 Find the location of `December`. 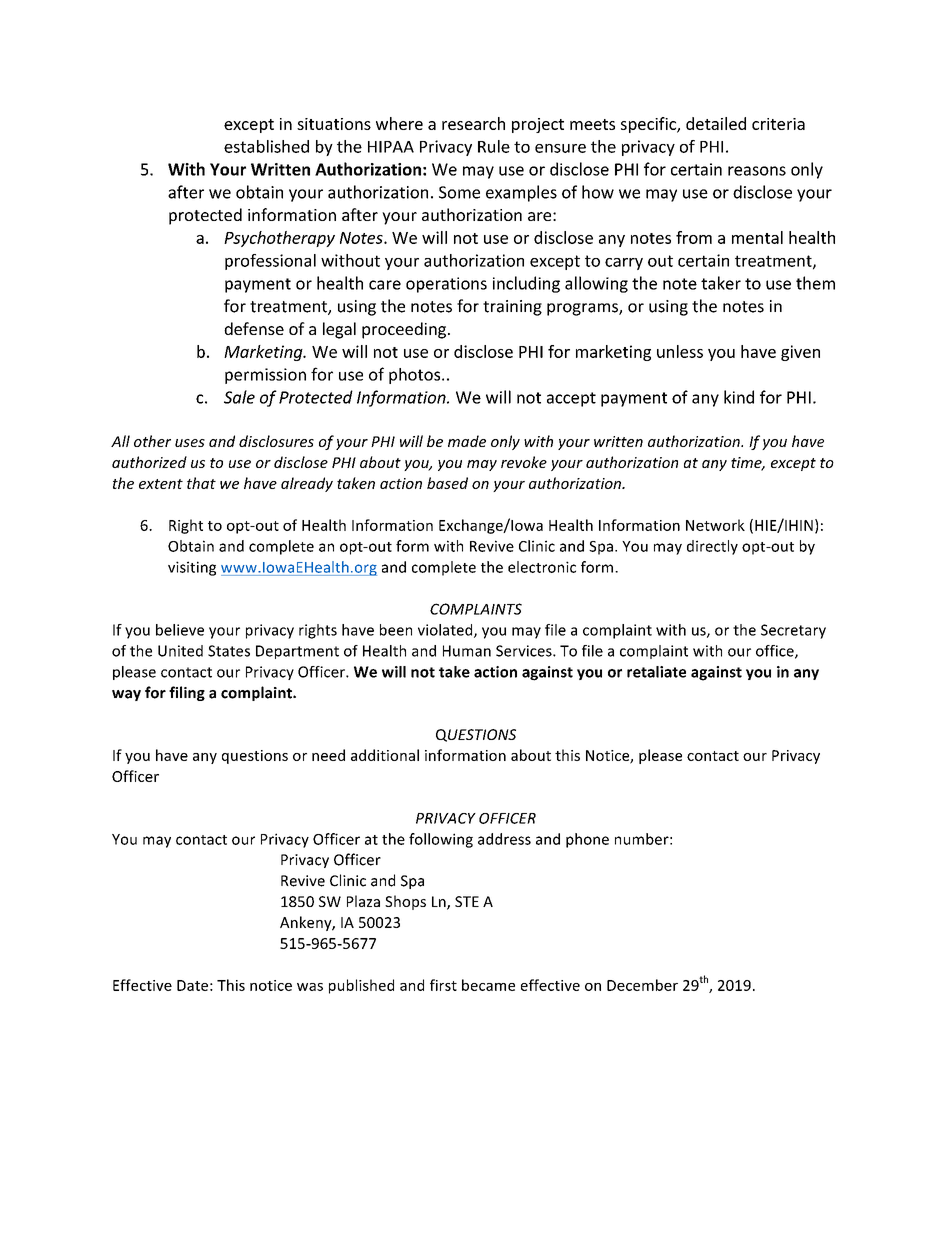

December is located at coordinates (642, 985).
